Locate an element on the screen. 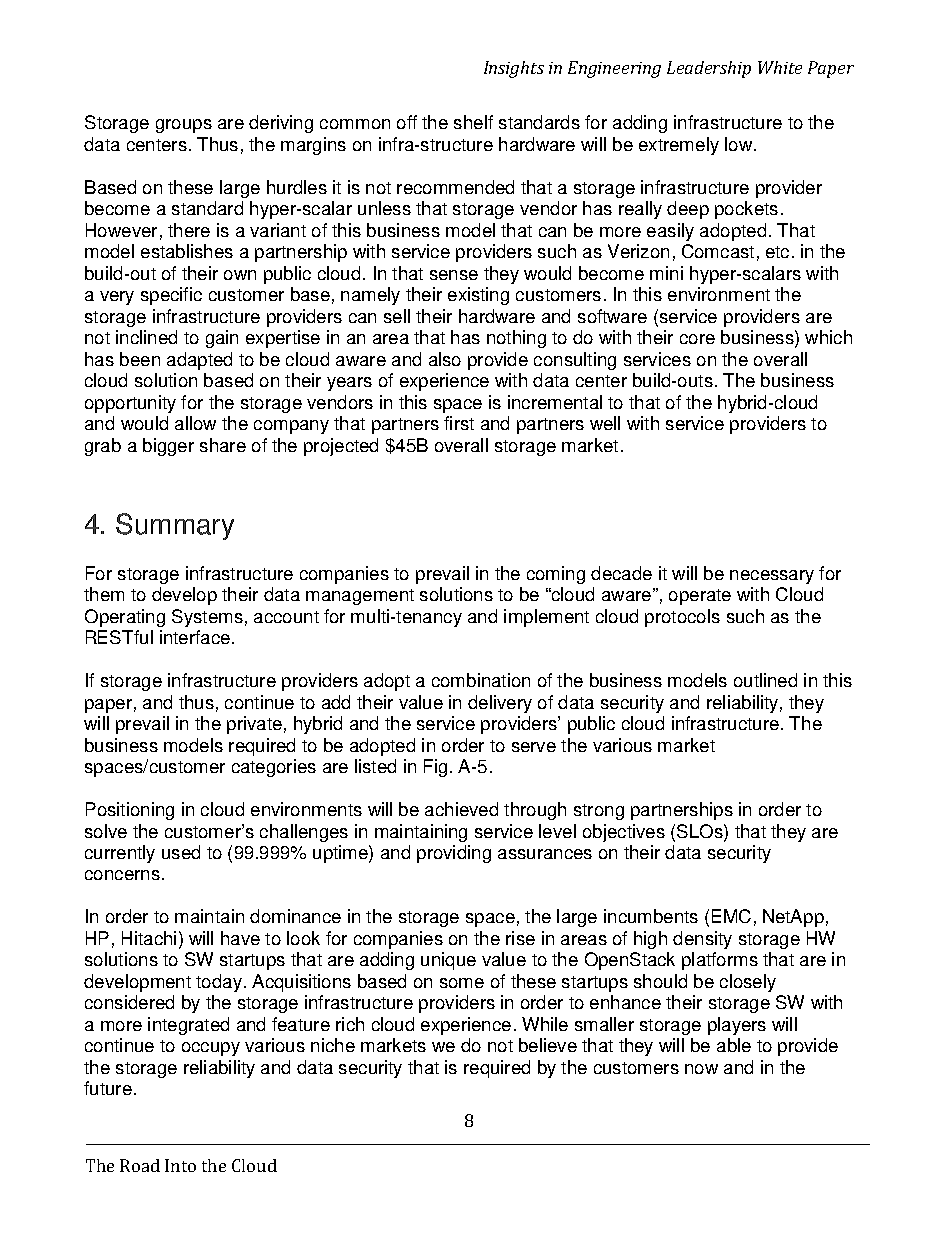 The width and height of the screenshot is (952, 1233). groups is located at coordinates (184, 126).
